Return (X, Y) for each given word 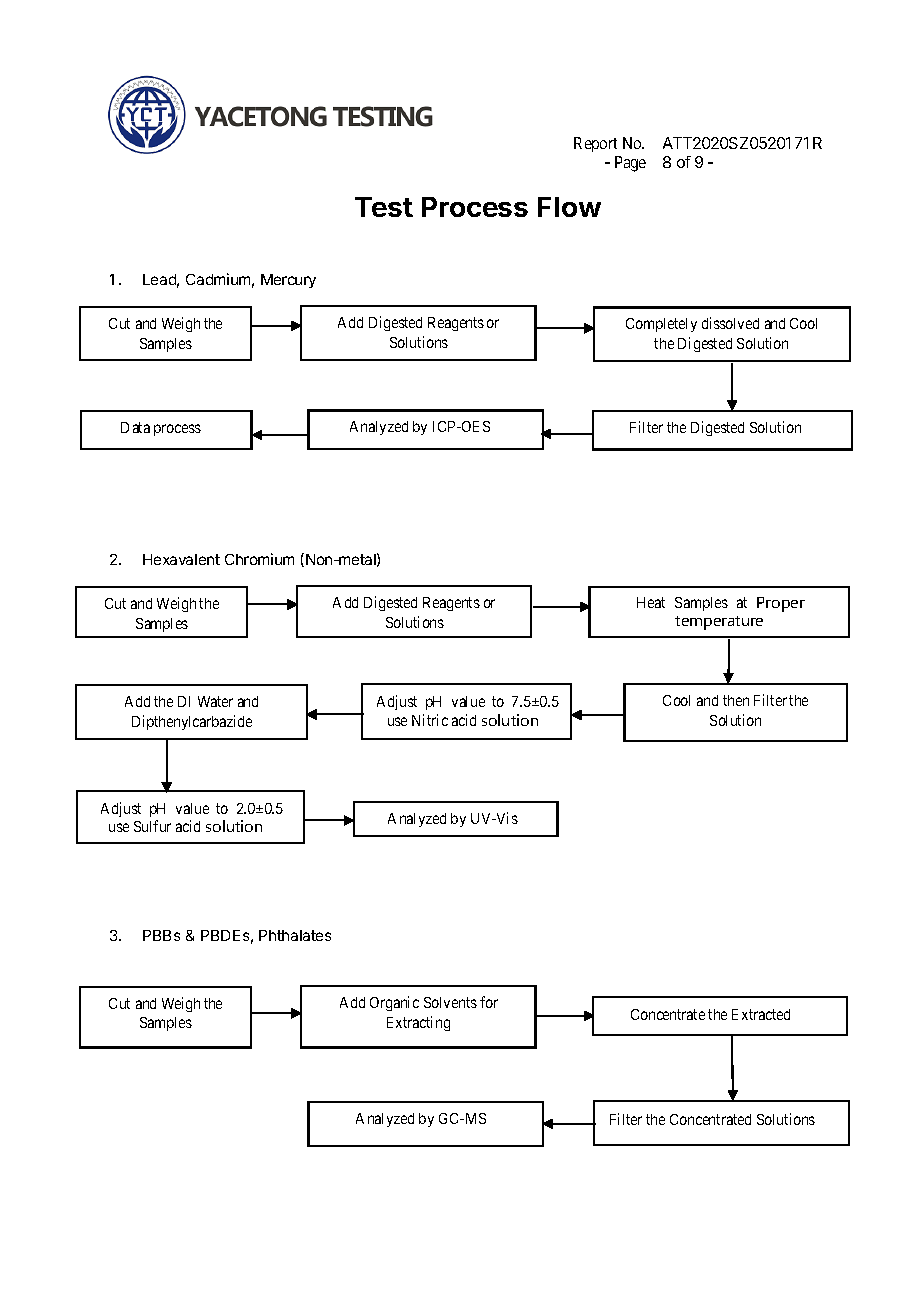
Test (384, 207)
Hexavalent (181, 559)
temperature (719, 623)
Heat (651, 602)
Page (630, 164)
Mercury (288, 281)
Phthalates (295, 935)
